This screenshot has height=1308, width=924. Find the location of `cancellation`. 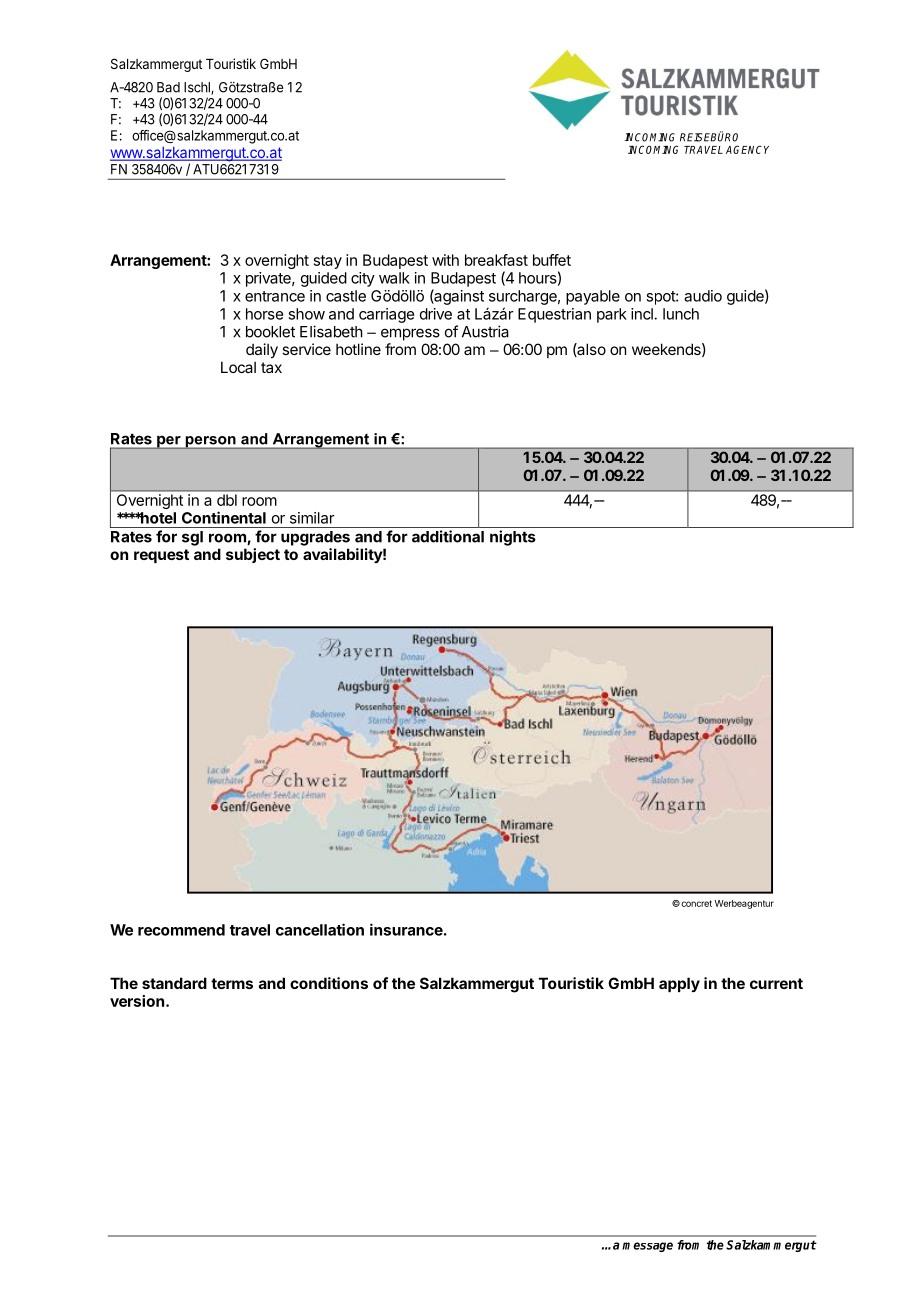

cancellation is located at coordinates (320, 929).
